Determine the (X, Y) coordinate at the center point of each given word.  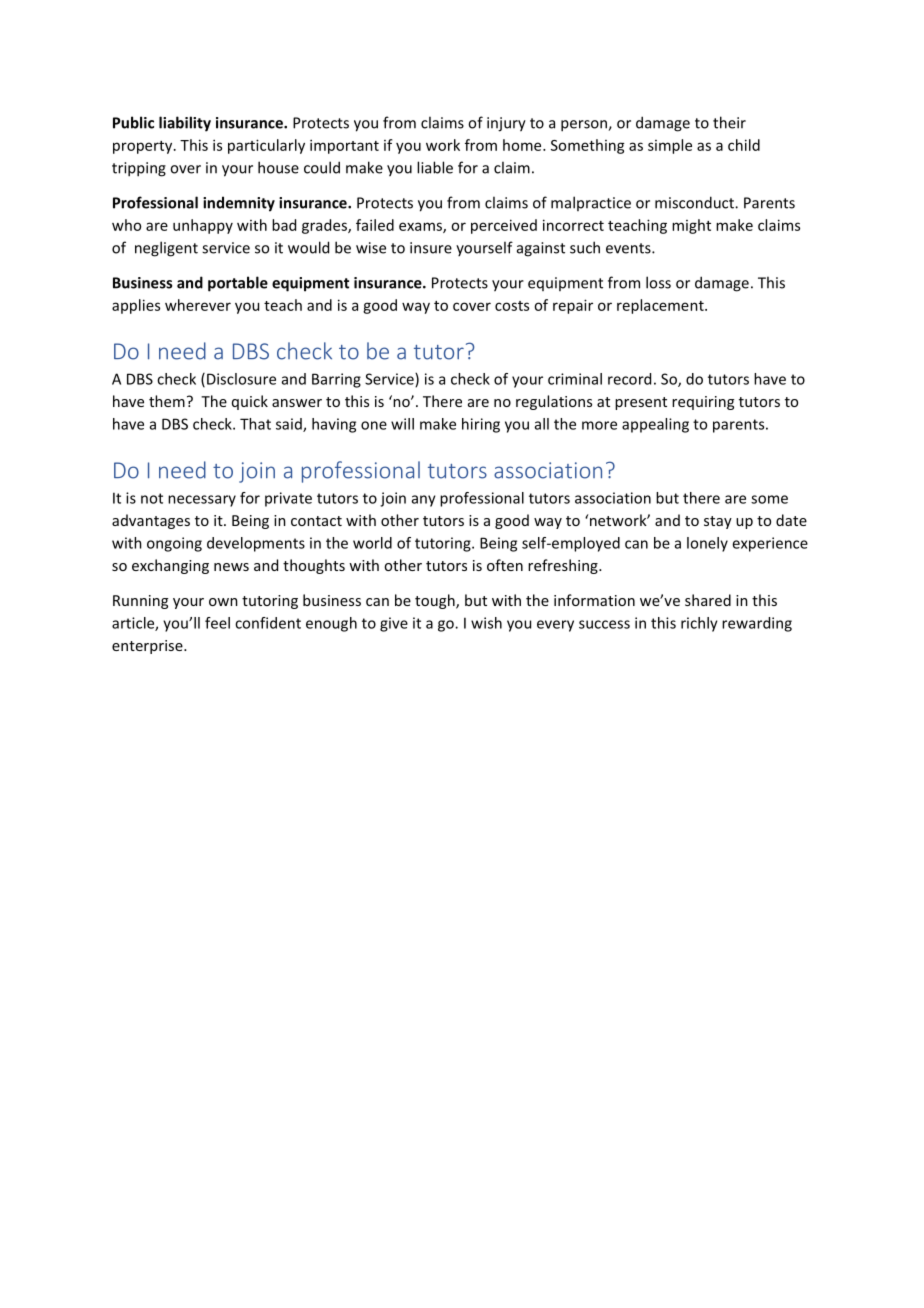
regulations (554, 402)
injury (506, 124)
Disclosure (241, 379)
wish (486, 623)
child (744, 145)
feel (217, 623)
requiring (703, 403)
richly (699, 624)
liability (185, 124)
